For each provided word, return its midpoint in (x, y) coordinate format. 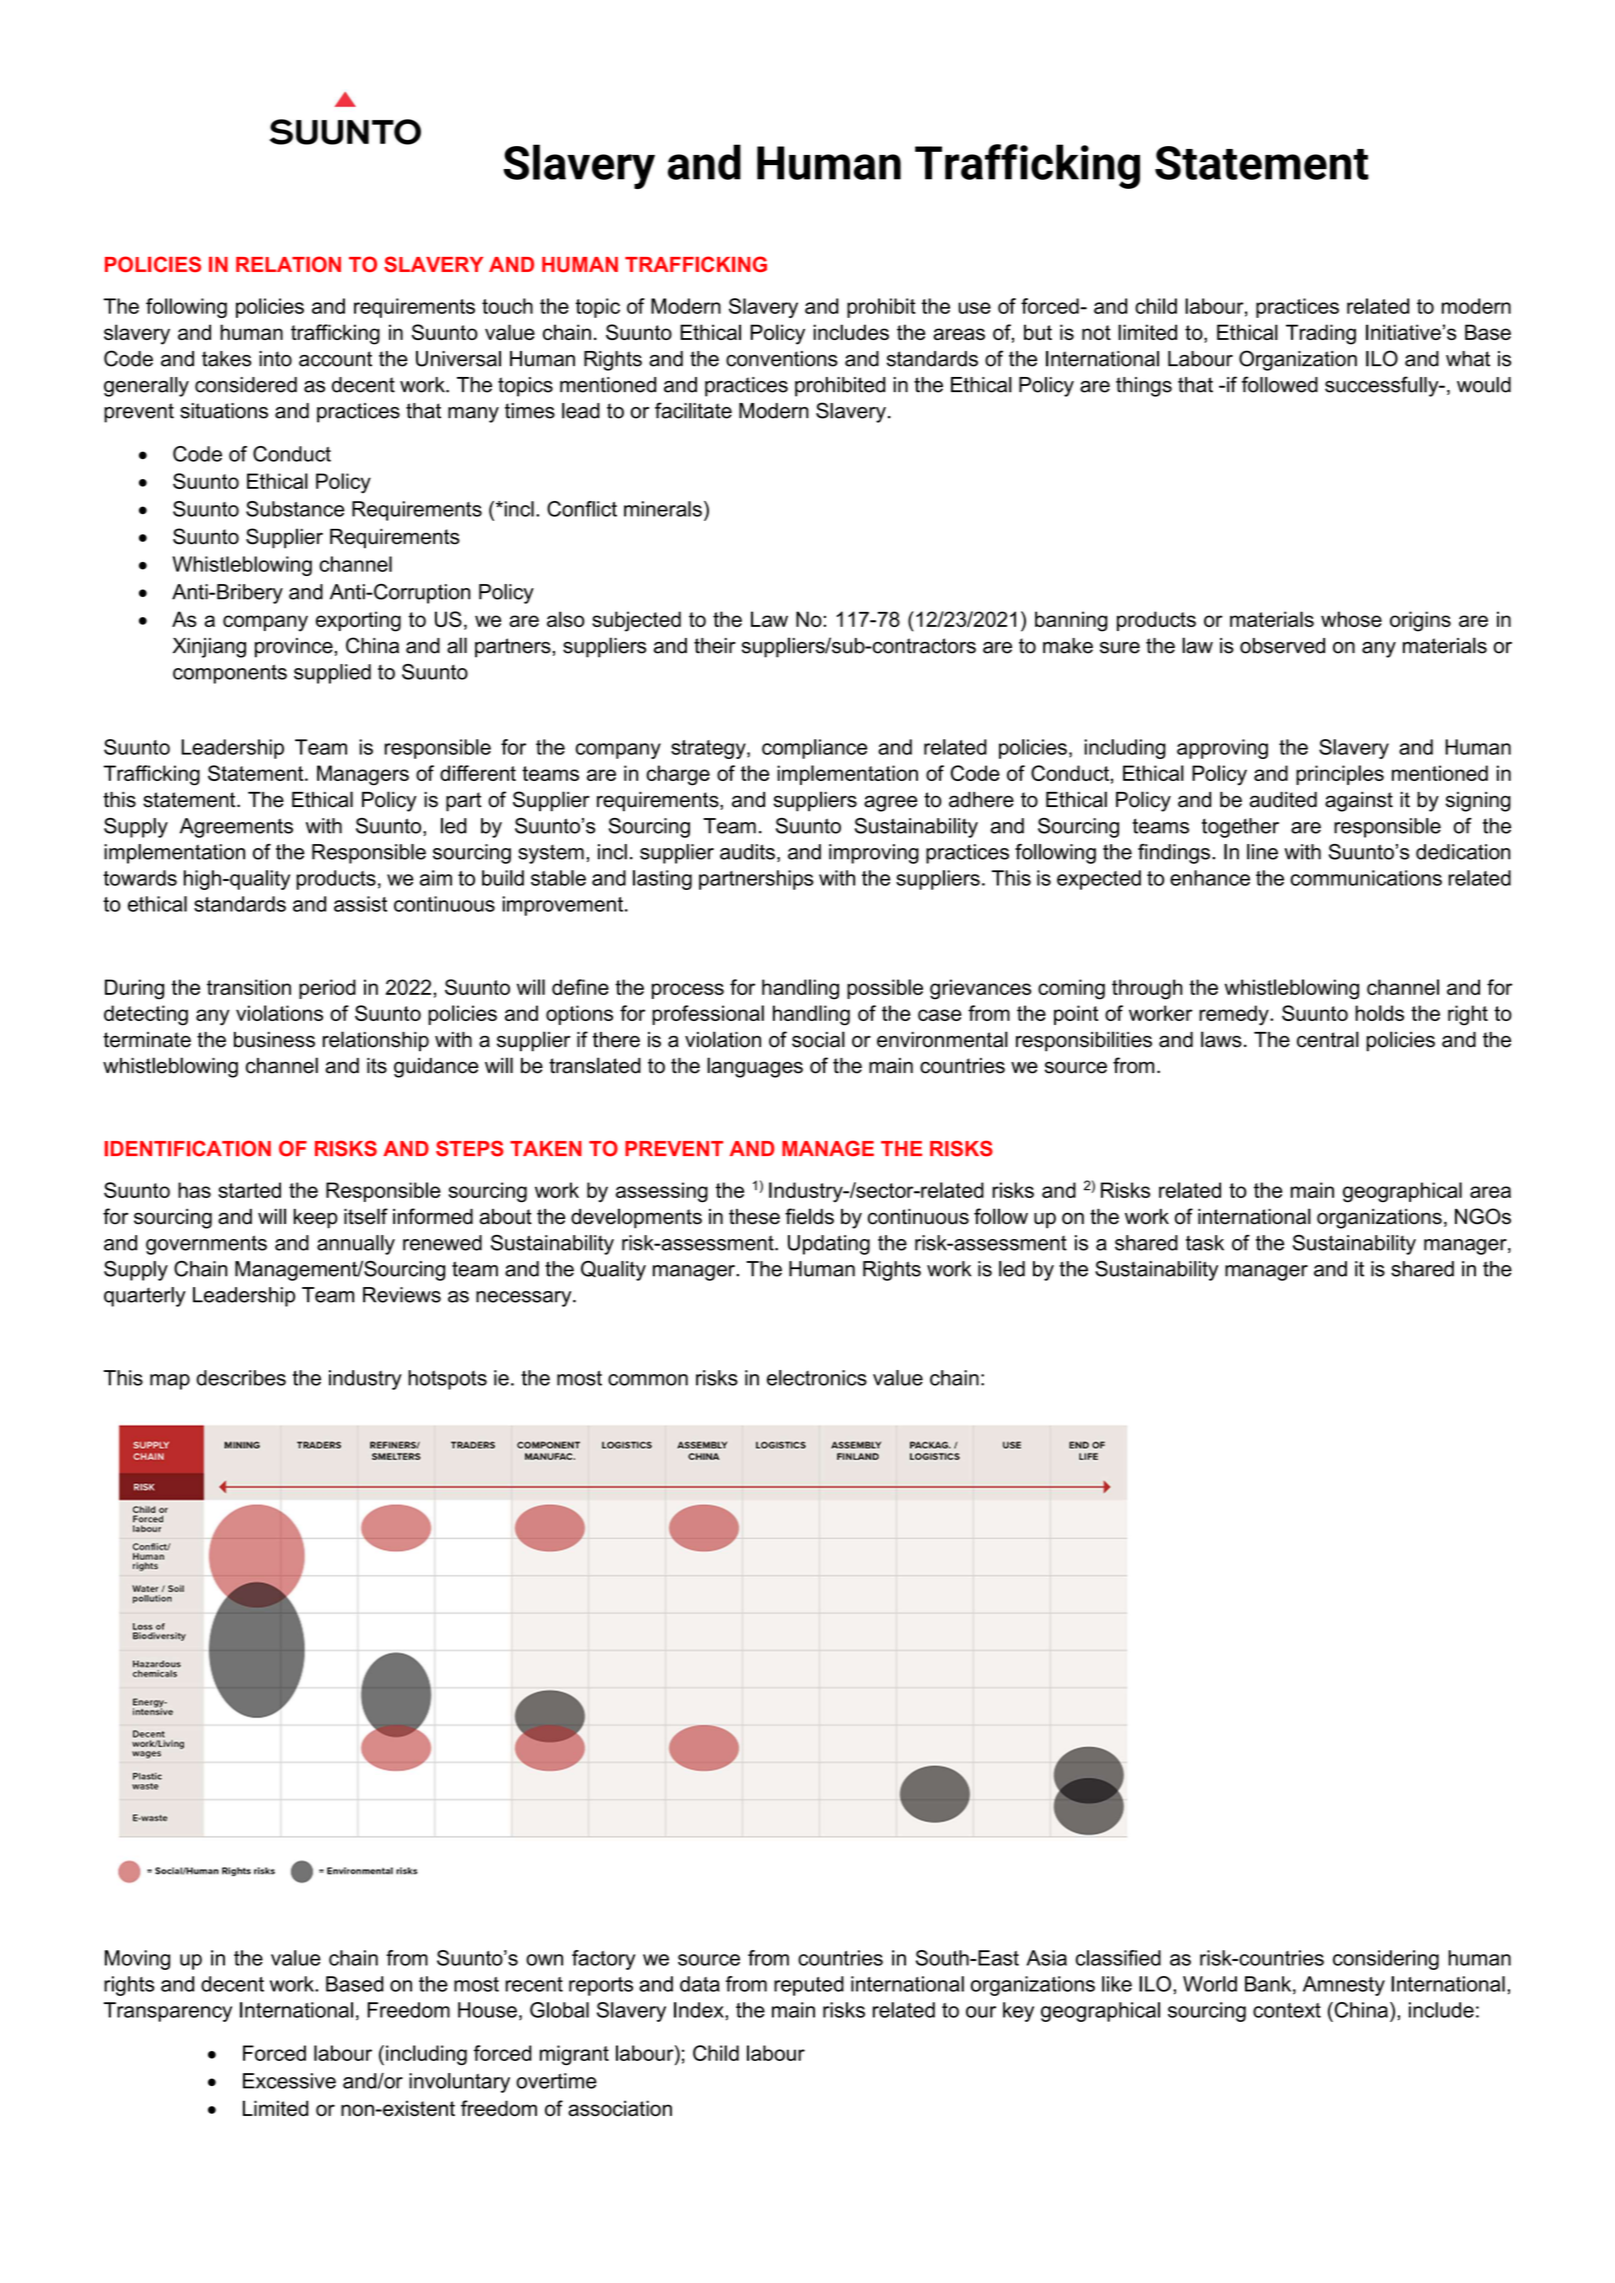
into (275, 359)
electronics (817, 1378)
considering (1386, 1960)
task (1205, 1243)
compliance (814, 749)
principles (1340, 775)
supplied (332, 674)
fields (809, 1216)
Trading (1321, 334)
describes (241, 1378)
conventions (782, 359)
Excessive (289, 2081)
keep (316, 1218)
